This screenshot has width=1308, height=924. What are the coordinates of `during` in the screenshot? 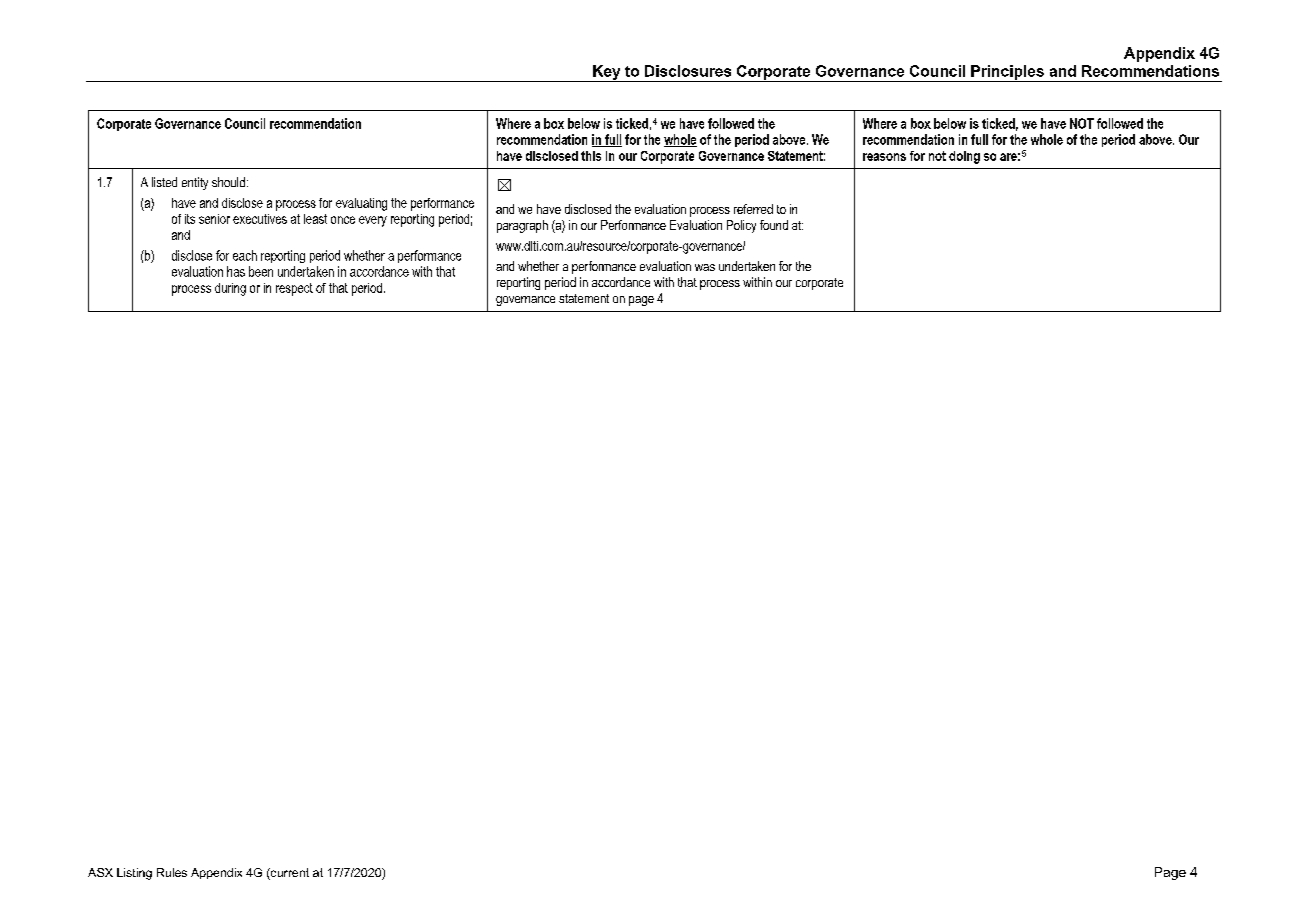 It's located at (230, 289).
